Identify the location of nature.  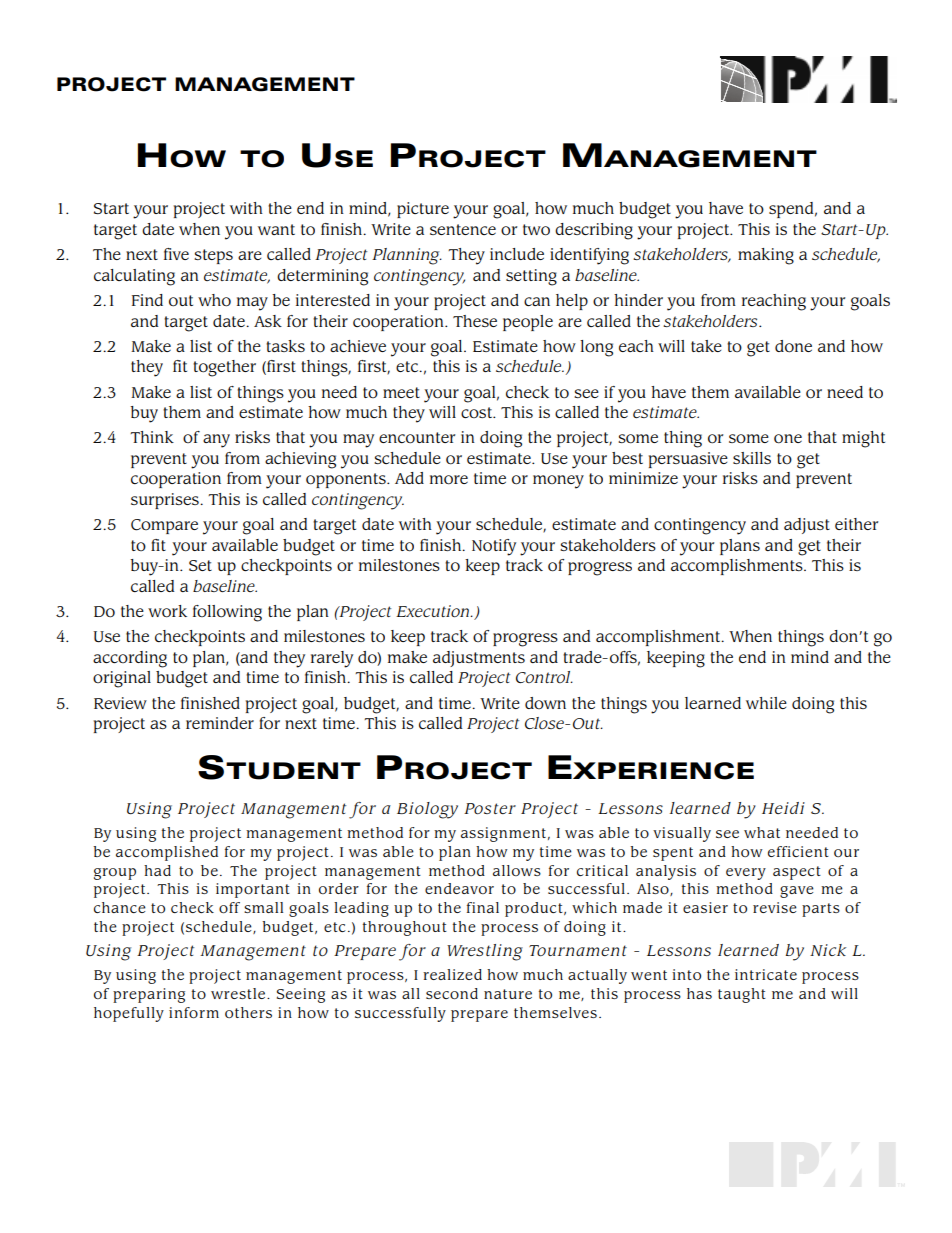
(508, 994).
